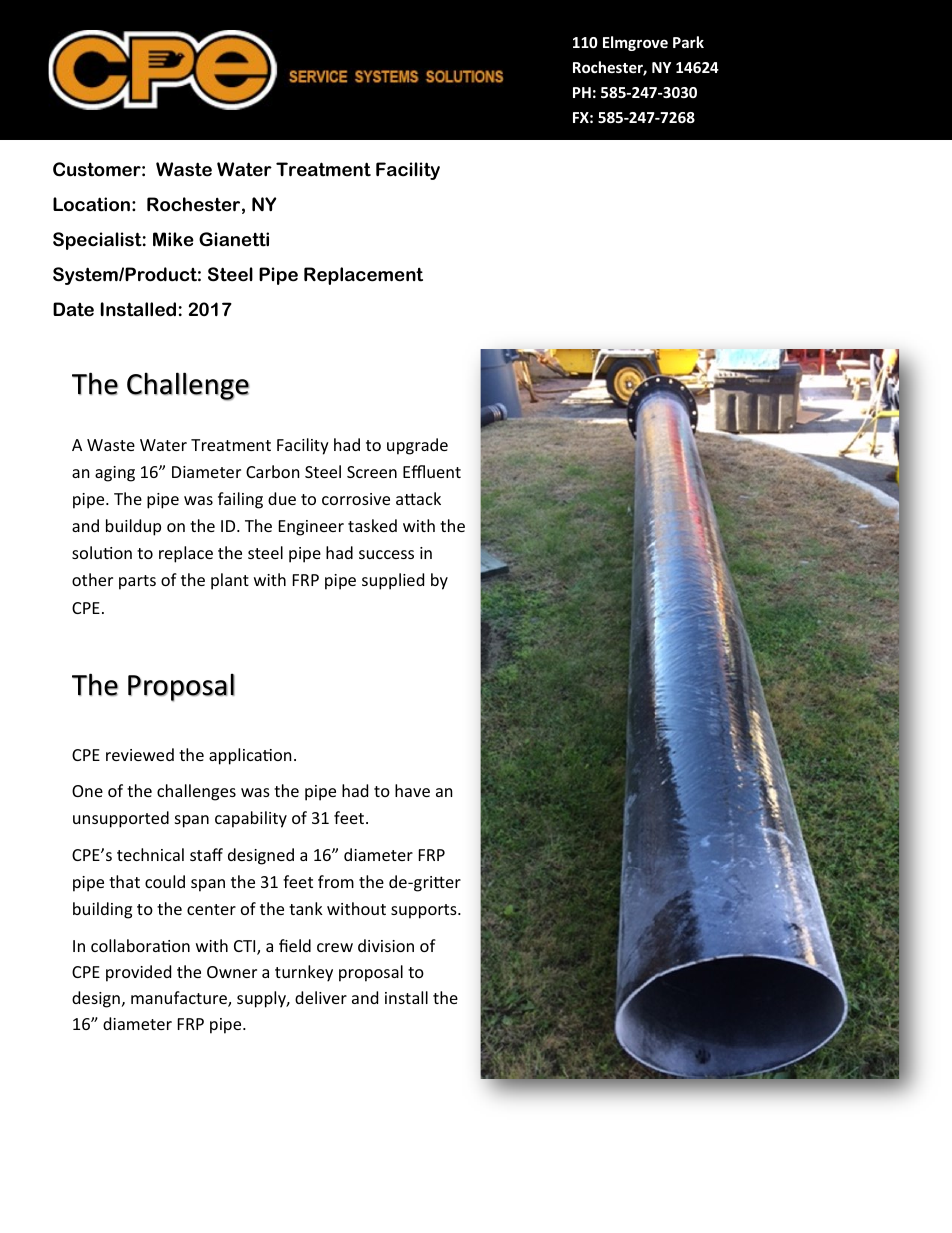 The image size is (952, 1233). What do you see at coordinates (133, 527) in the image?
I see `buildup` at bounding box center [133, 527].
